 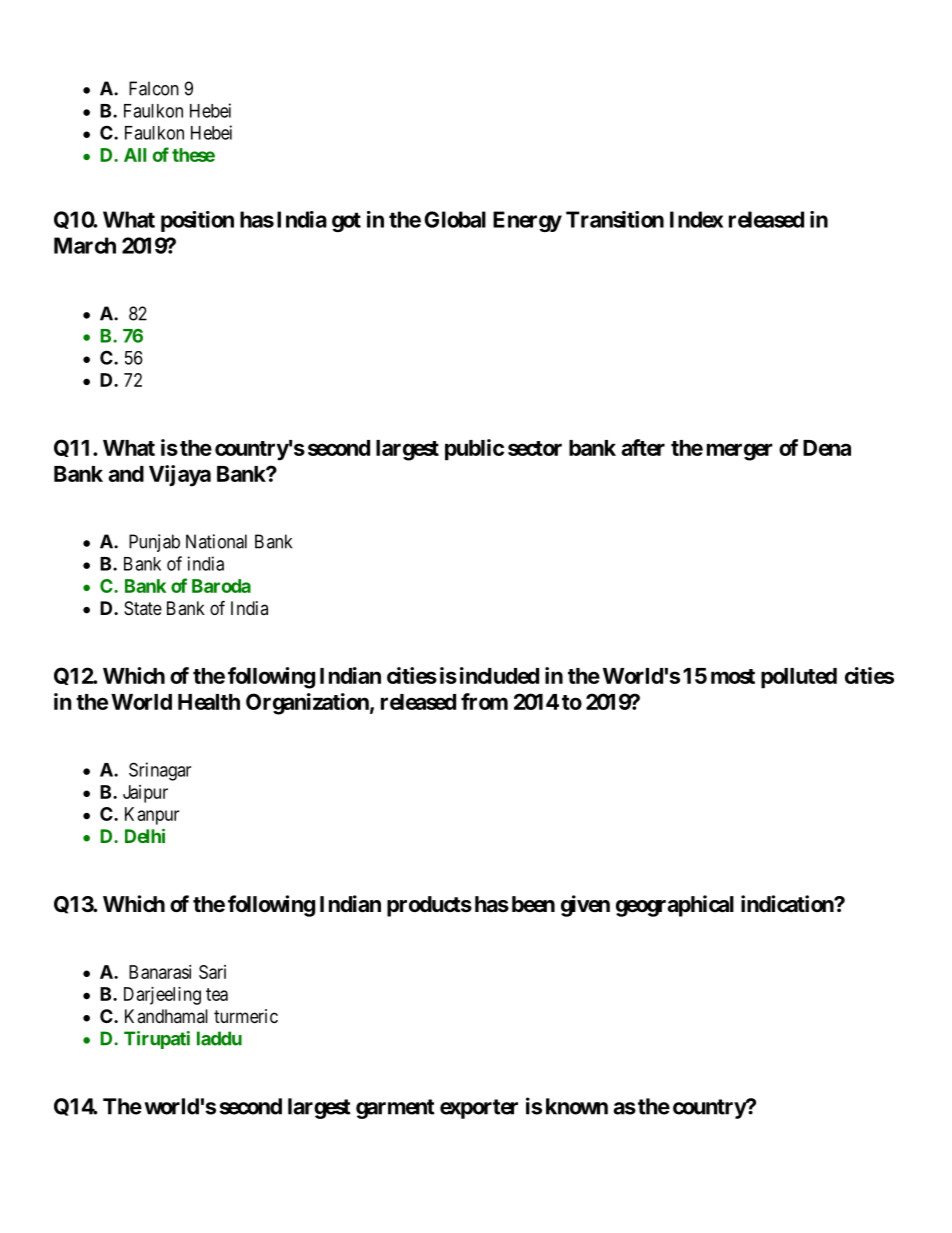 I want to click on All, so click(x=135, y=155).
